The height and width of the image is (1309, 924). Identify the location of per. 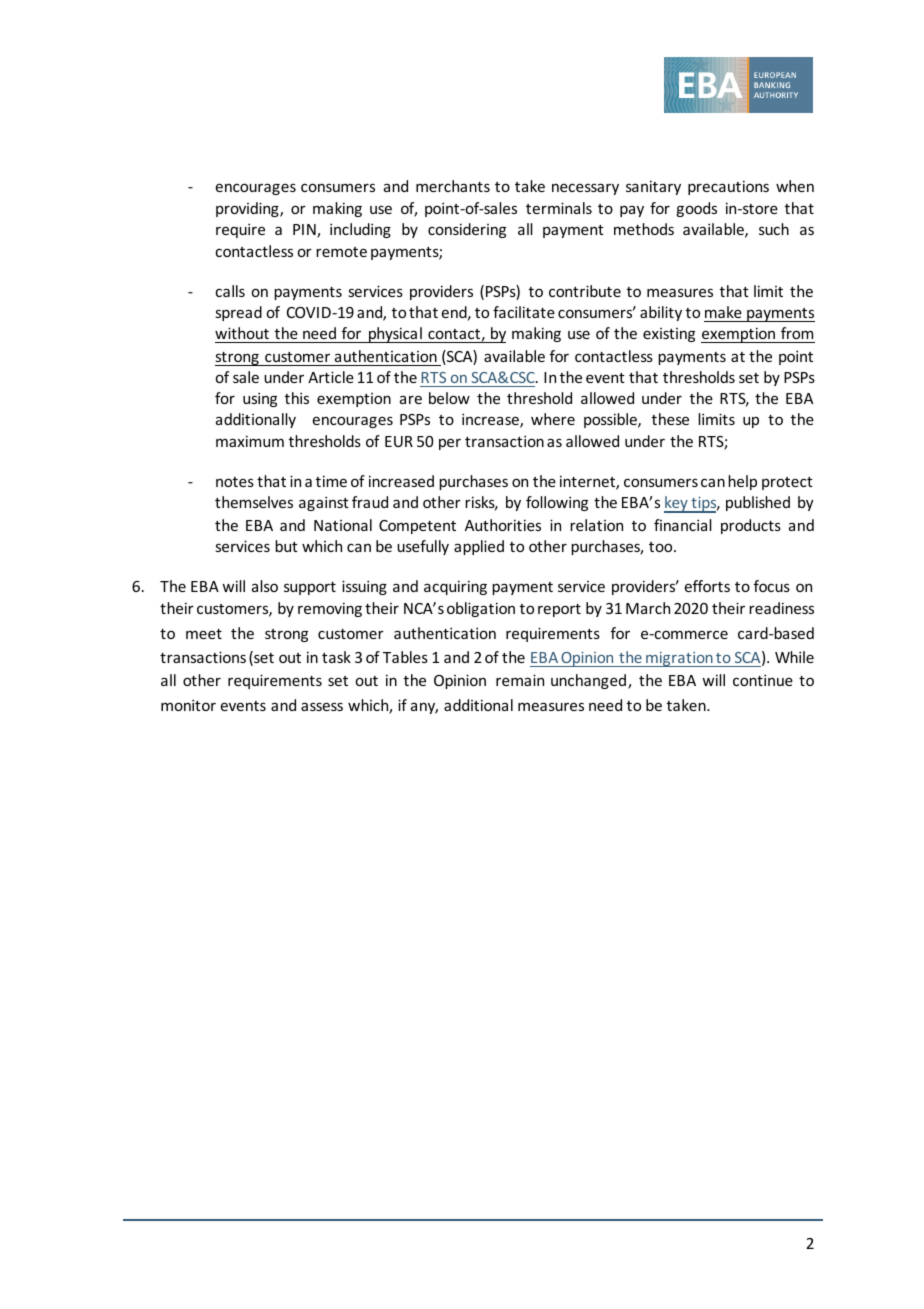
(450, 444).
